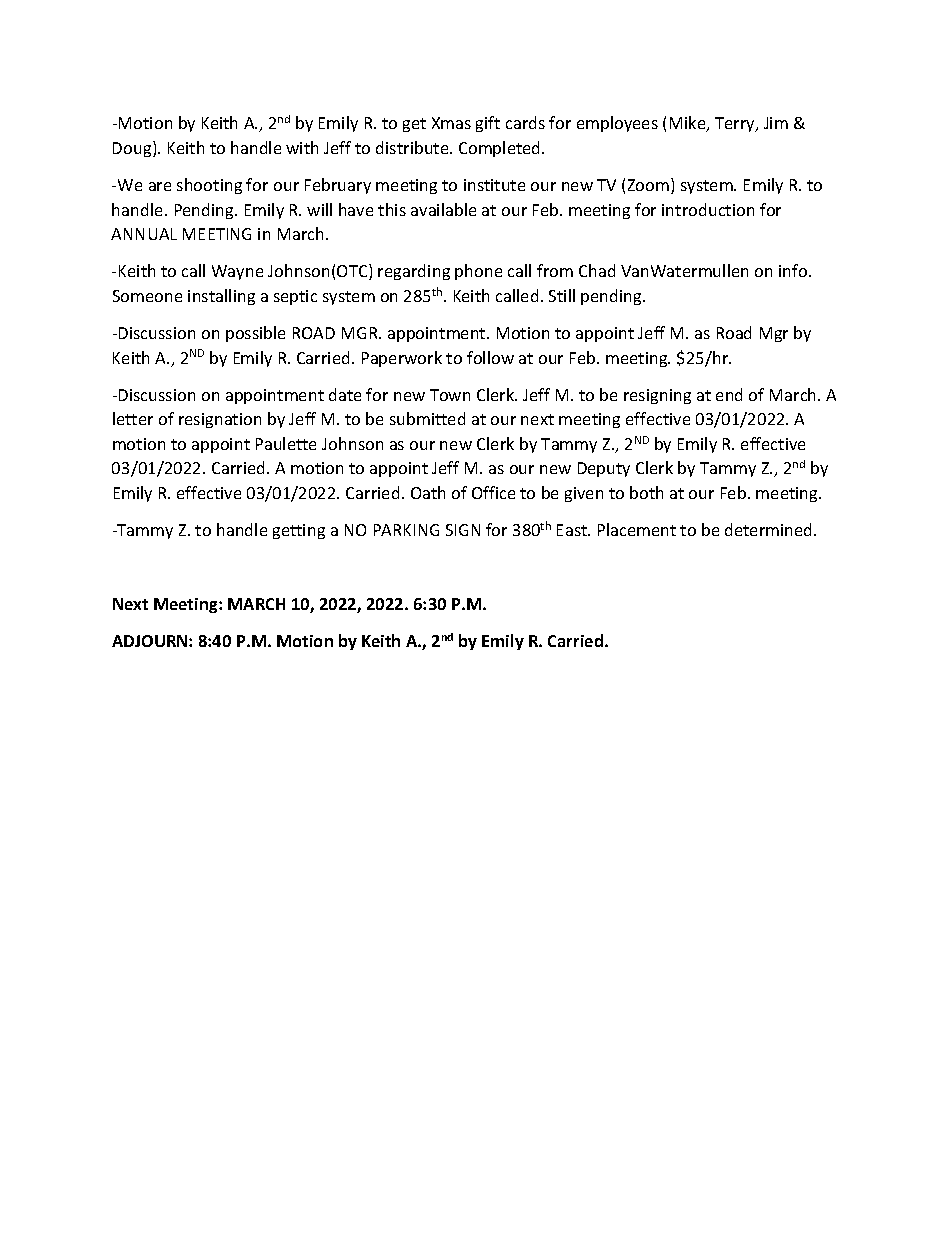 Image resolution: width=952 pixels, height=1233 pixels. I want to click on introduction, so click(708, 209).
